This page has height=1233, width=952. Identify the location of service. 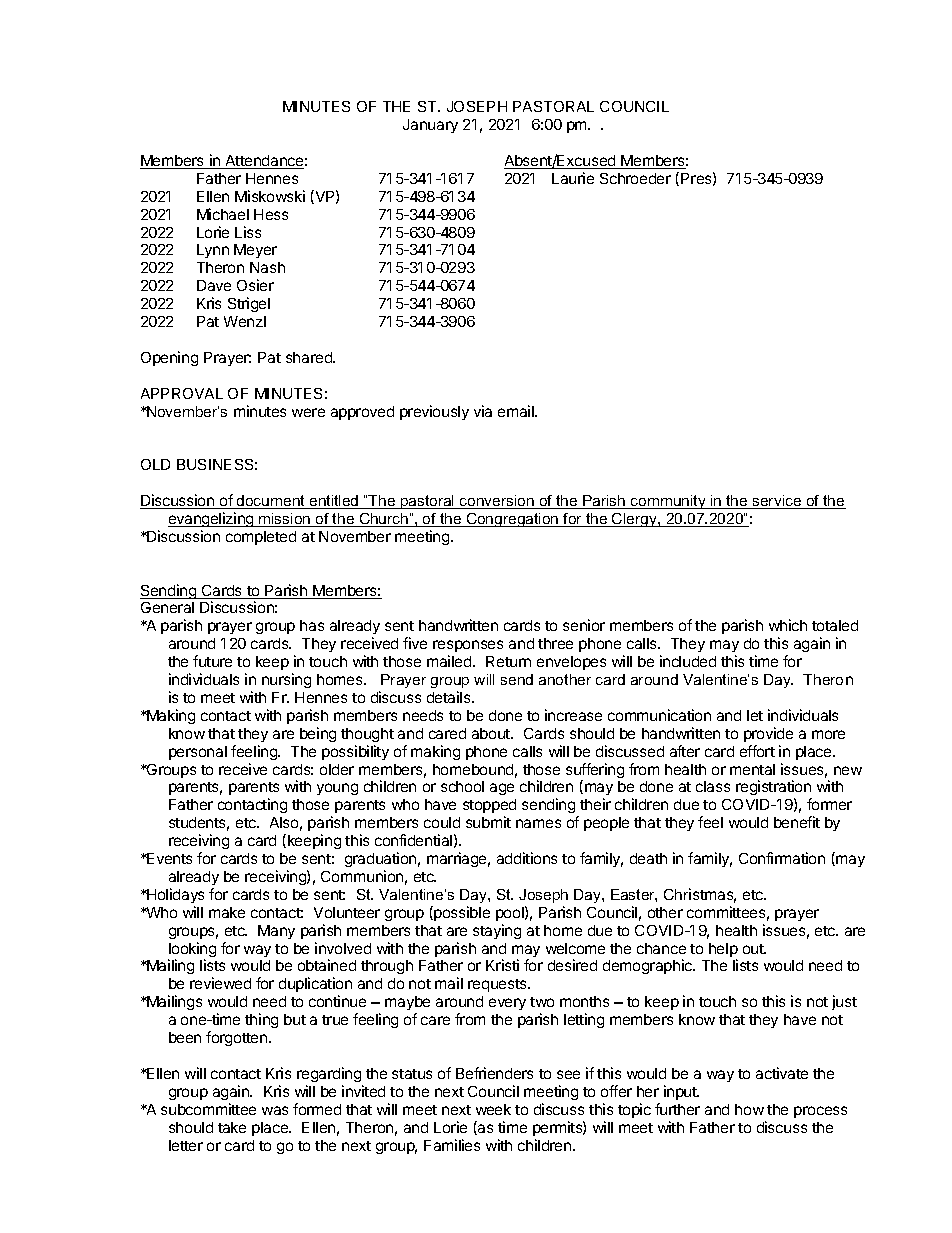
(777, 502).
